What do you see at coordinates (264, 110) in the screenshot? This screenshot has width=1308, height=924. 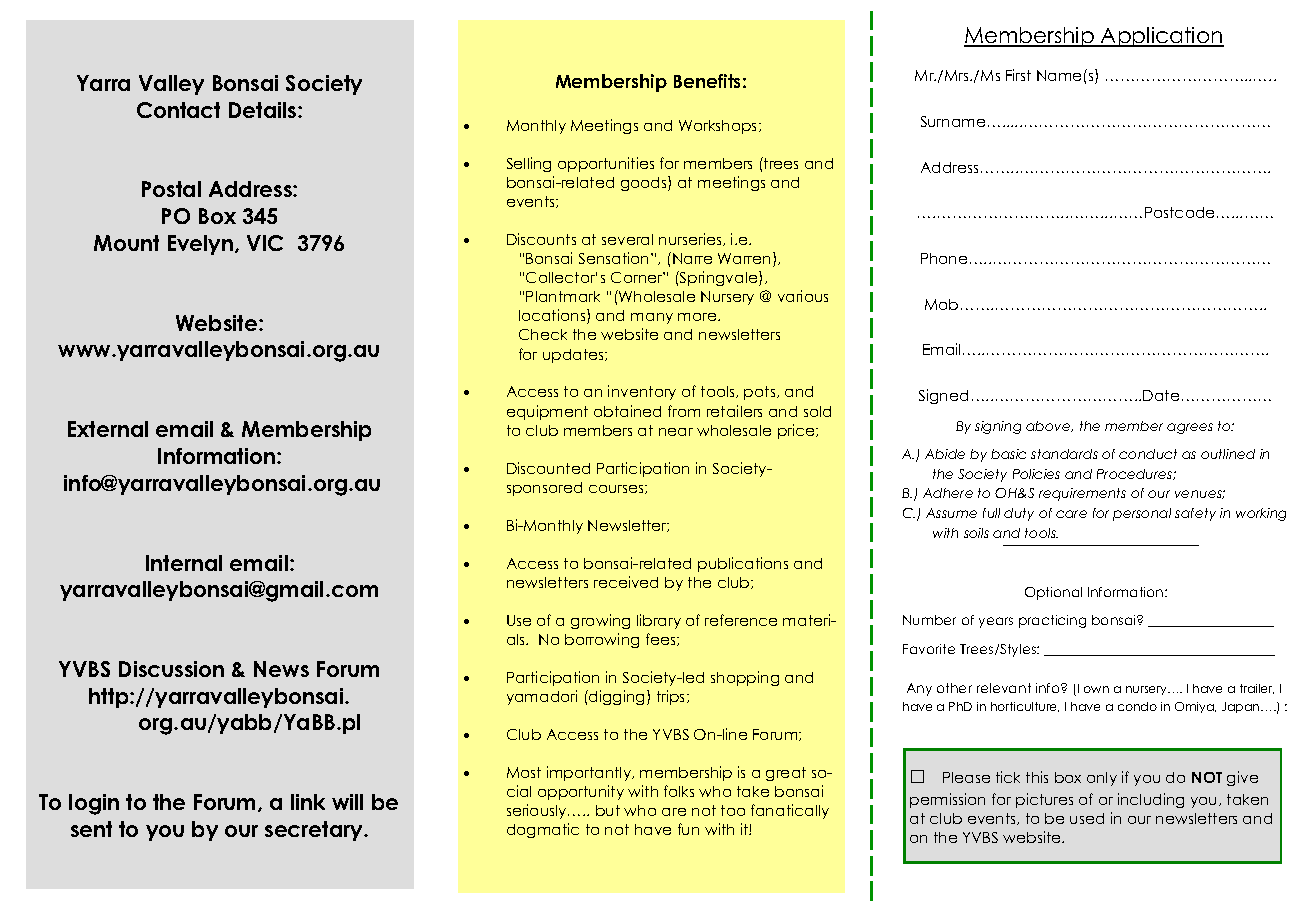 I see `Details` at bounding box center [264, 110].
